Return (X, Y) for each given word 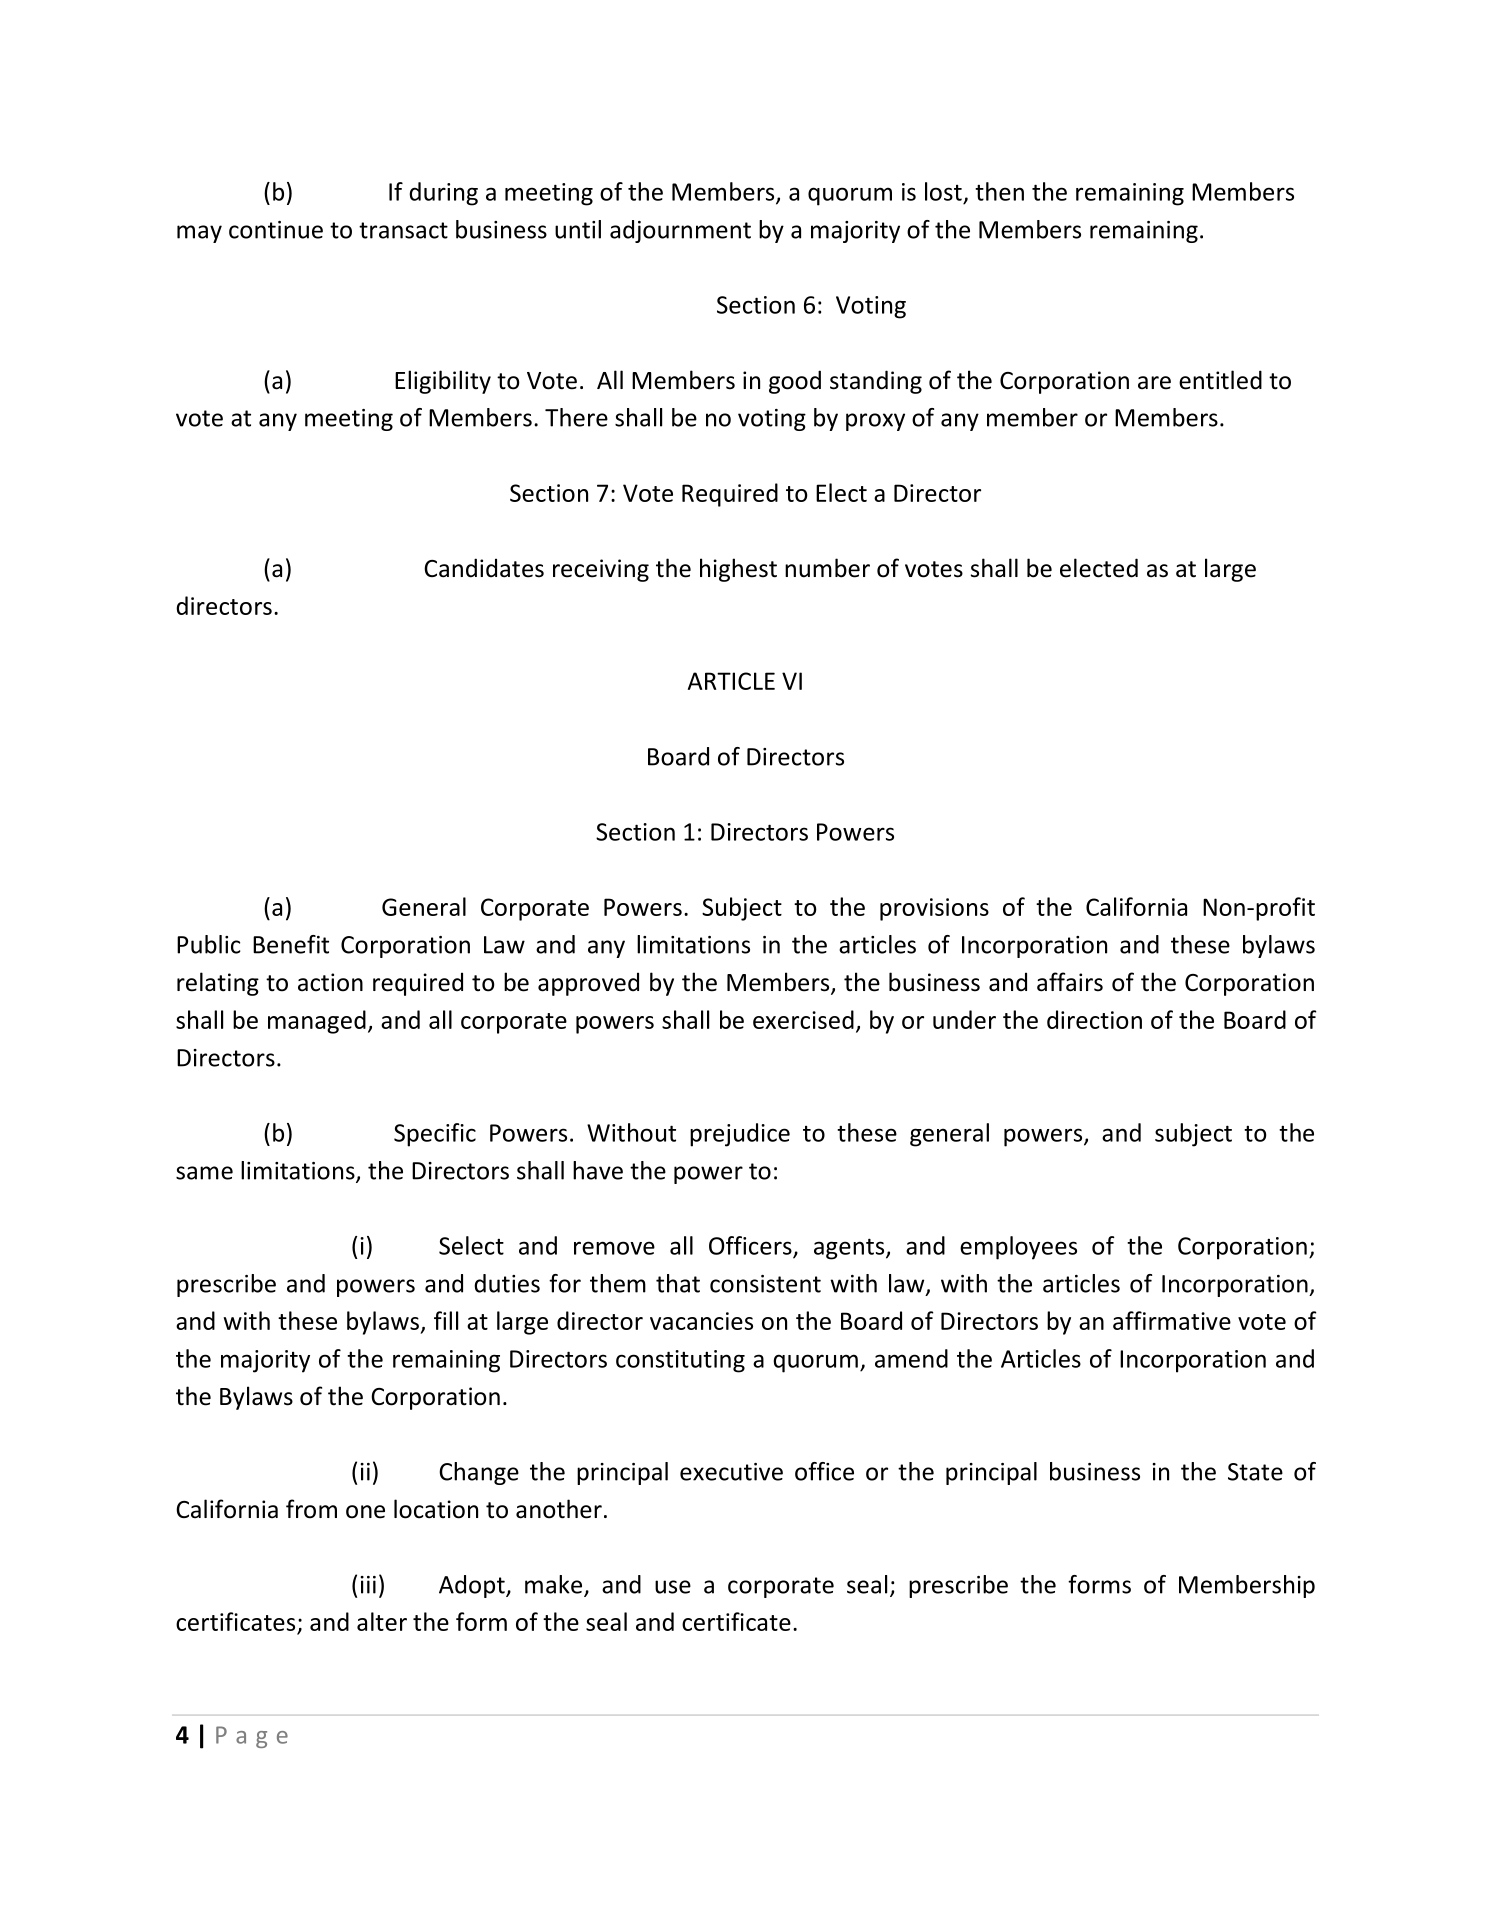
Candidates (484, 568)
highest (738, 570)
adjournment (680, 231)
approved (588, 984)
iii (368, 1585)
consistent (765, 1284)
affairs (1070, 982)
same (204, 1173)
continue (276, 230)
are (1154, 383)
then (999, 191)
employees (1018, 1248)
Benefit (291, 944)
